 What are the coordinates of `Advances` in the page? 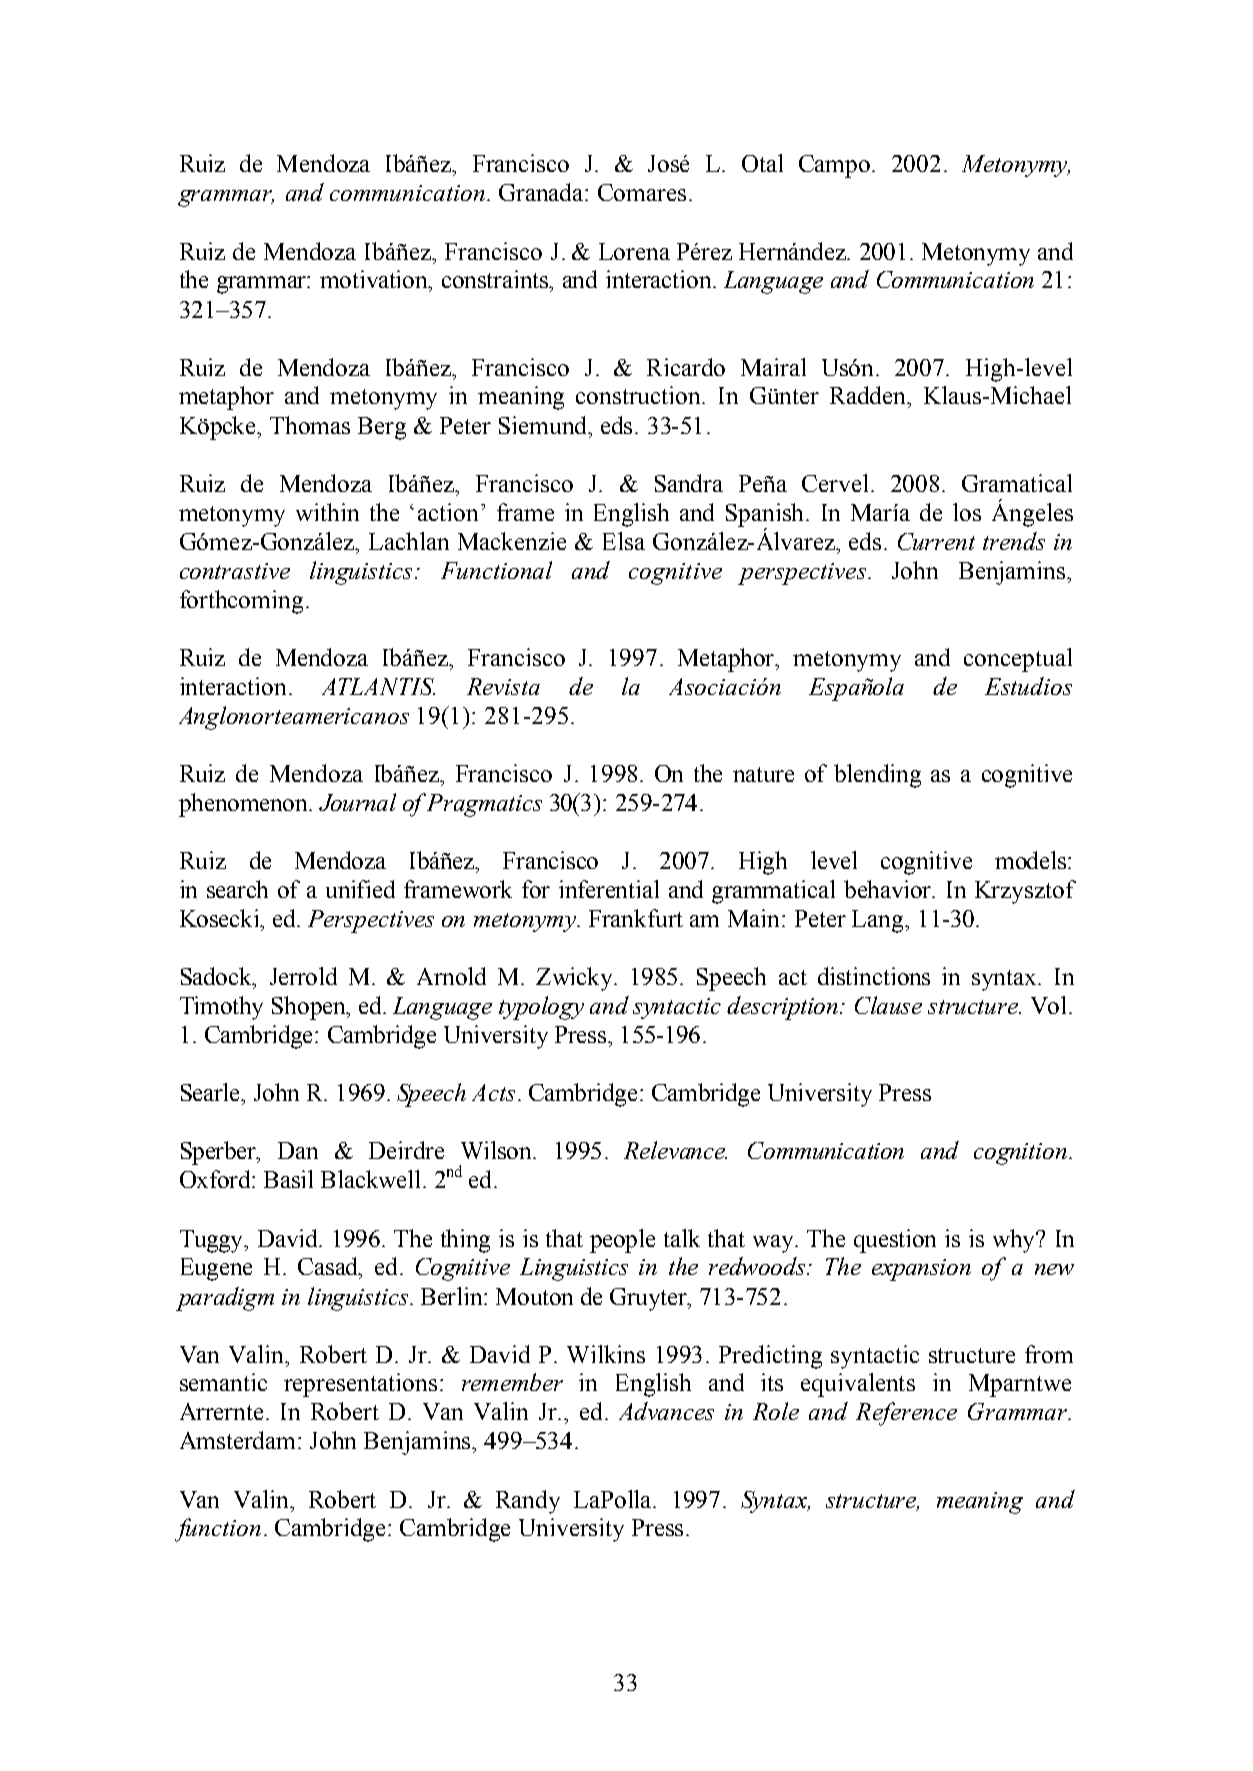 It's located at (666, 1411).
